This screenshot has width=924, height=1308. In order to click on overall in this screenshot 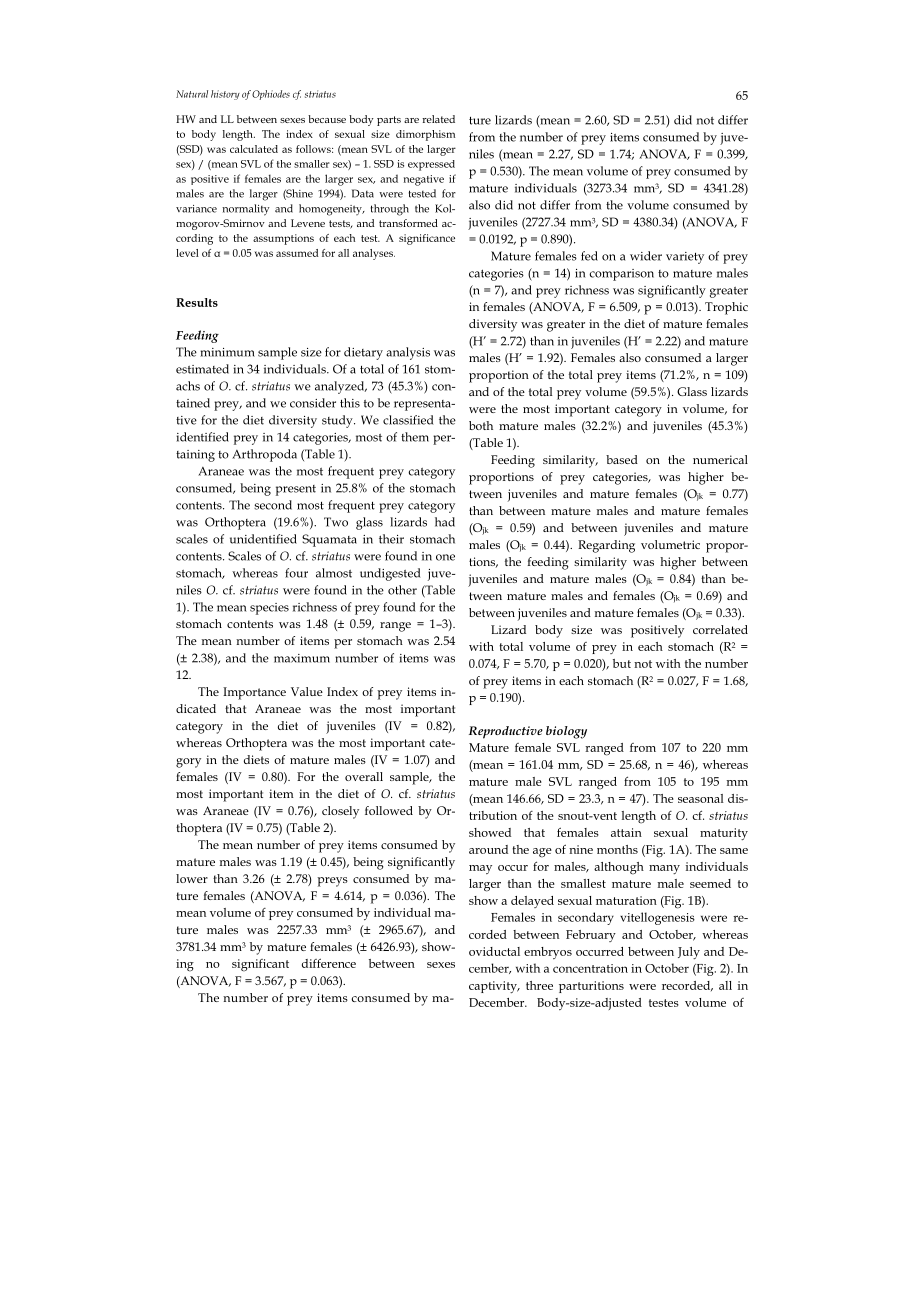, I will do `click(364, 776)`.
